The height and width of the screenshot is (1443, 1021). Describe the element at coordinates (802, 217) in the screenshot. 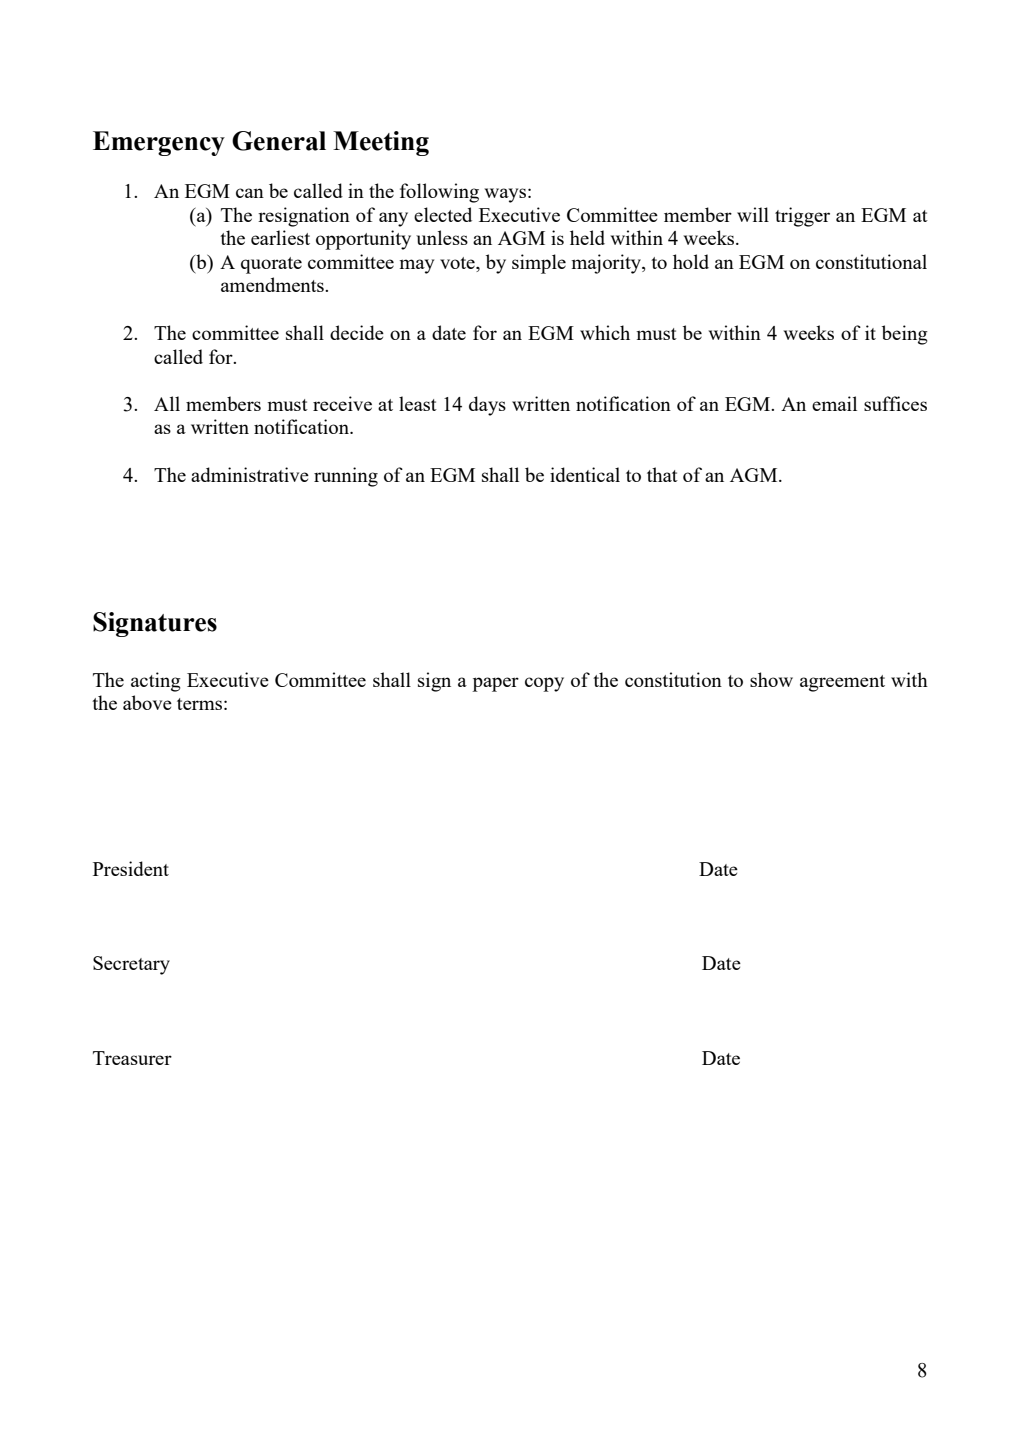

I see `trigger` at that location.
